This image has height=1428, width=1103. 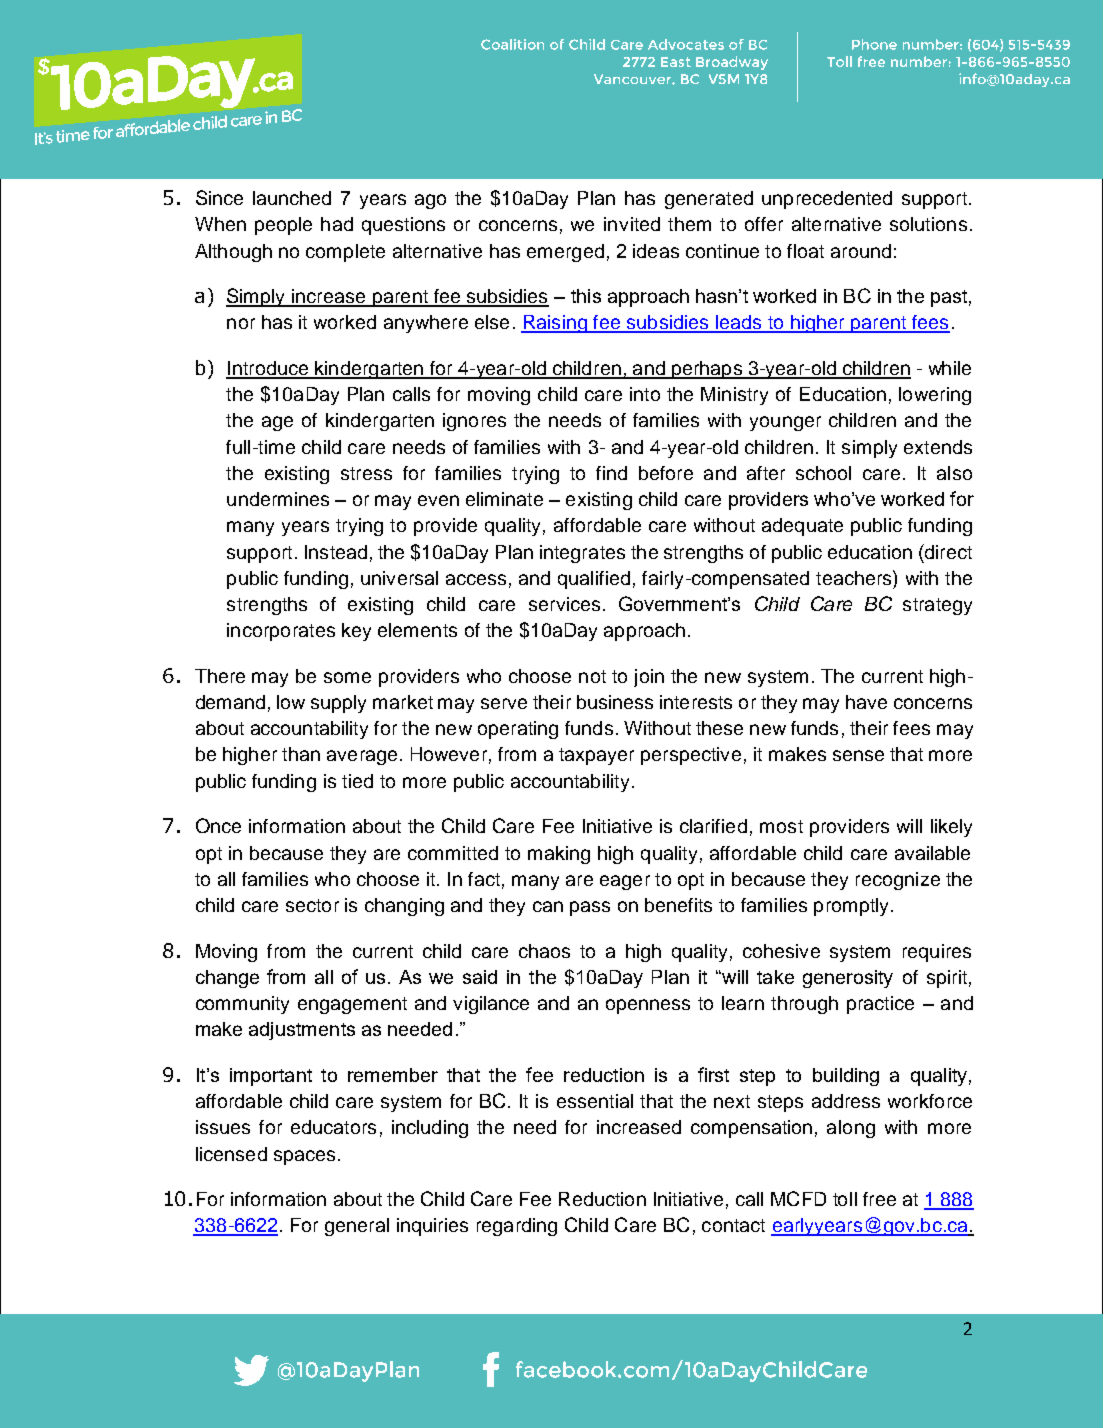 I want to click on business, so click(x=615, y=702).
